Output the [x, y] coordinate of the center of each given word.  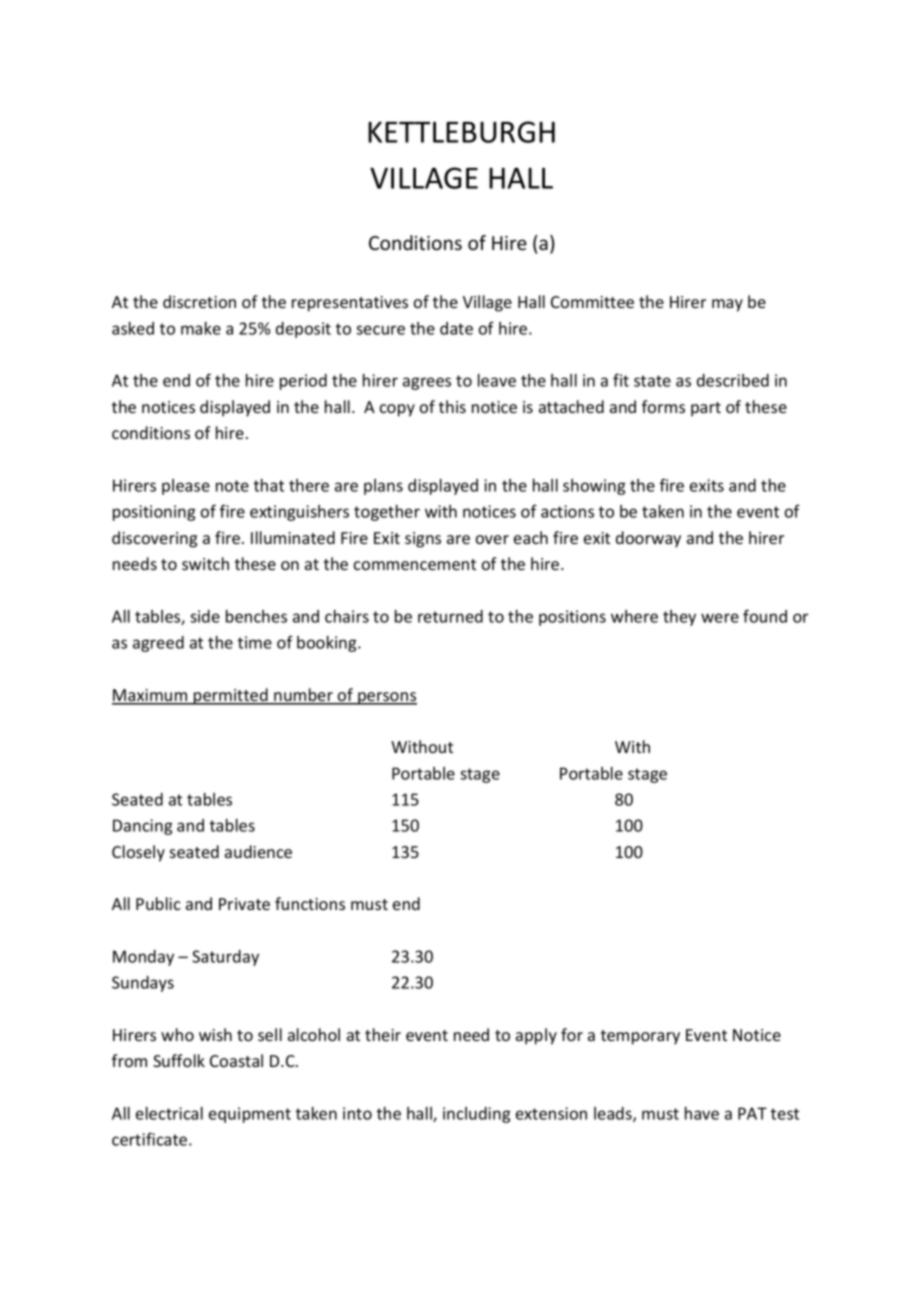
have [702, 1113]
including [476, 1115]
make [201, 328]
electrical [169, 1113]
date [456, 328]
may [727, 305]
